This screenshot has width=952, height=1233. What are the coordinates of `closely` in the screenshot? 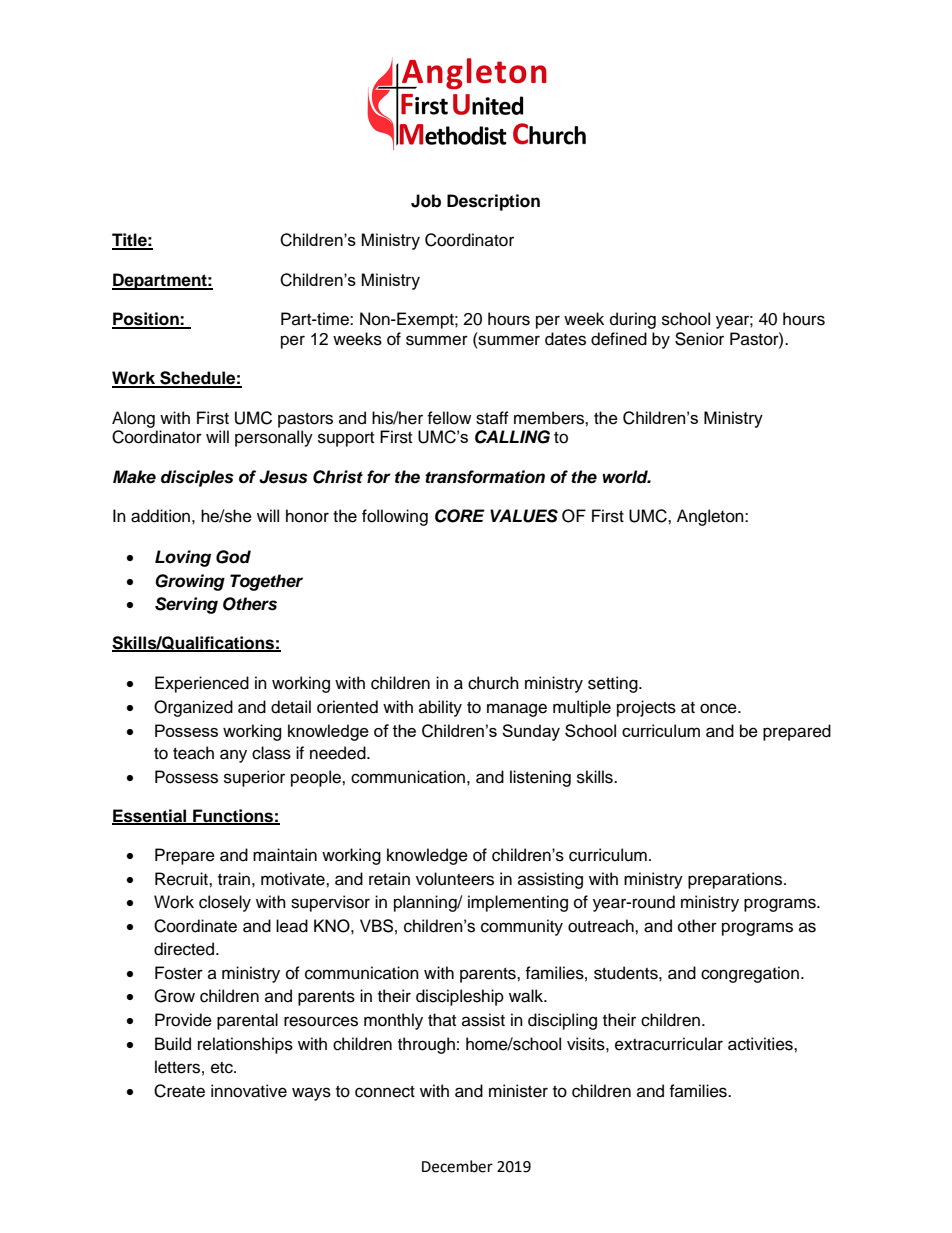 It's located at (225, 903).
